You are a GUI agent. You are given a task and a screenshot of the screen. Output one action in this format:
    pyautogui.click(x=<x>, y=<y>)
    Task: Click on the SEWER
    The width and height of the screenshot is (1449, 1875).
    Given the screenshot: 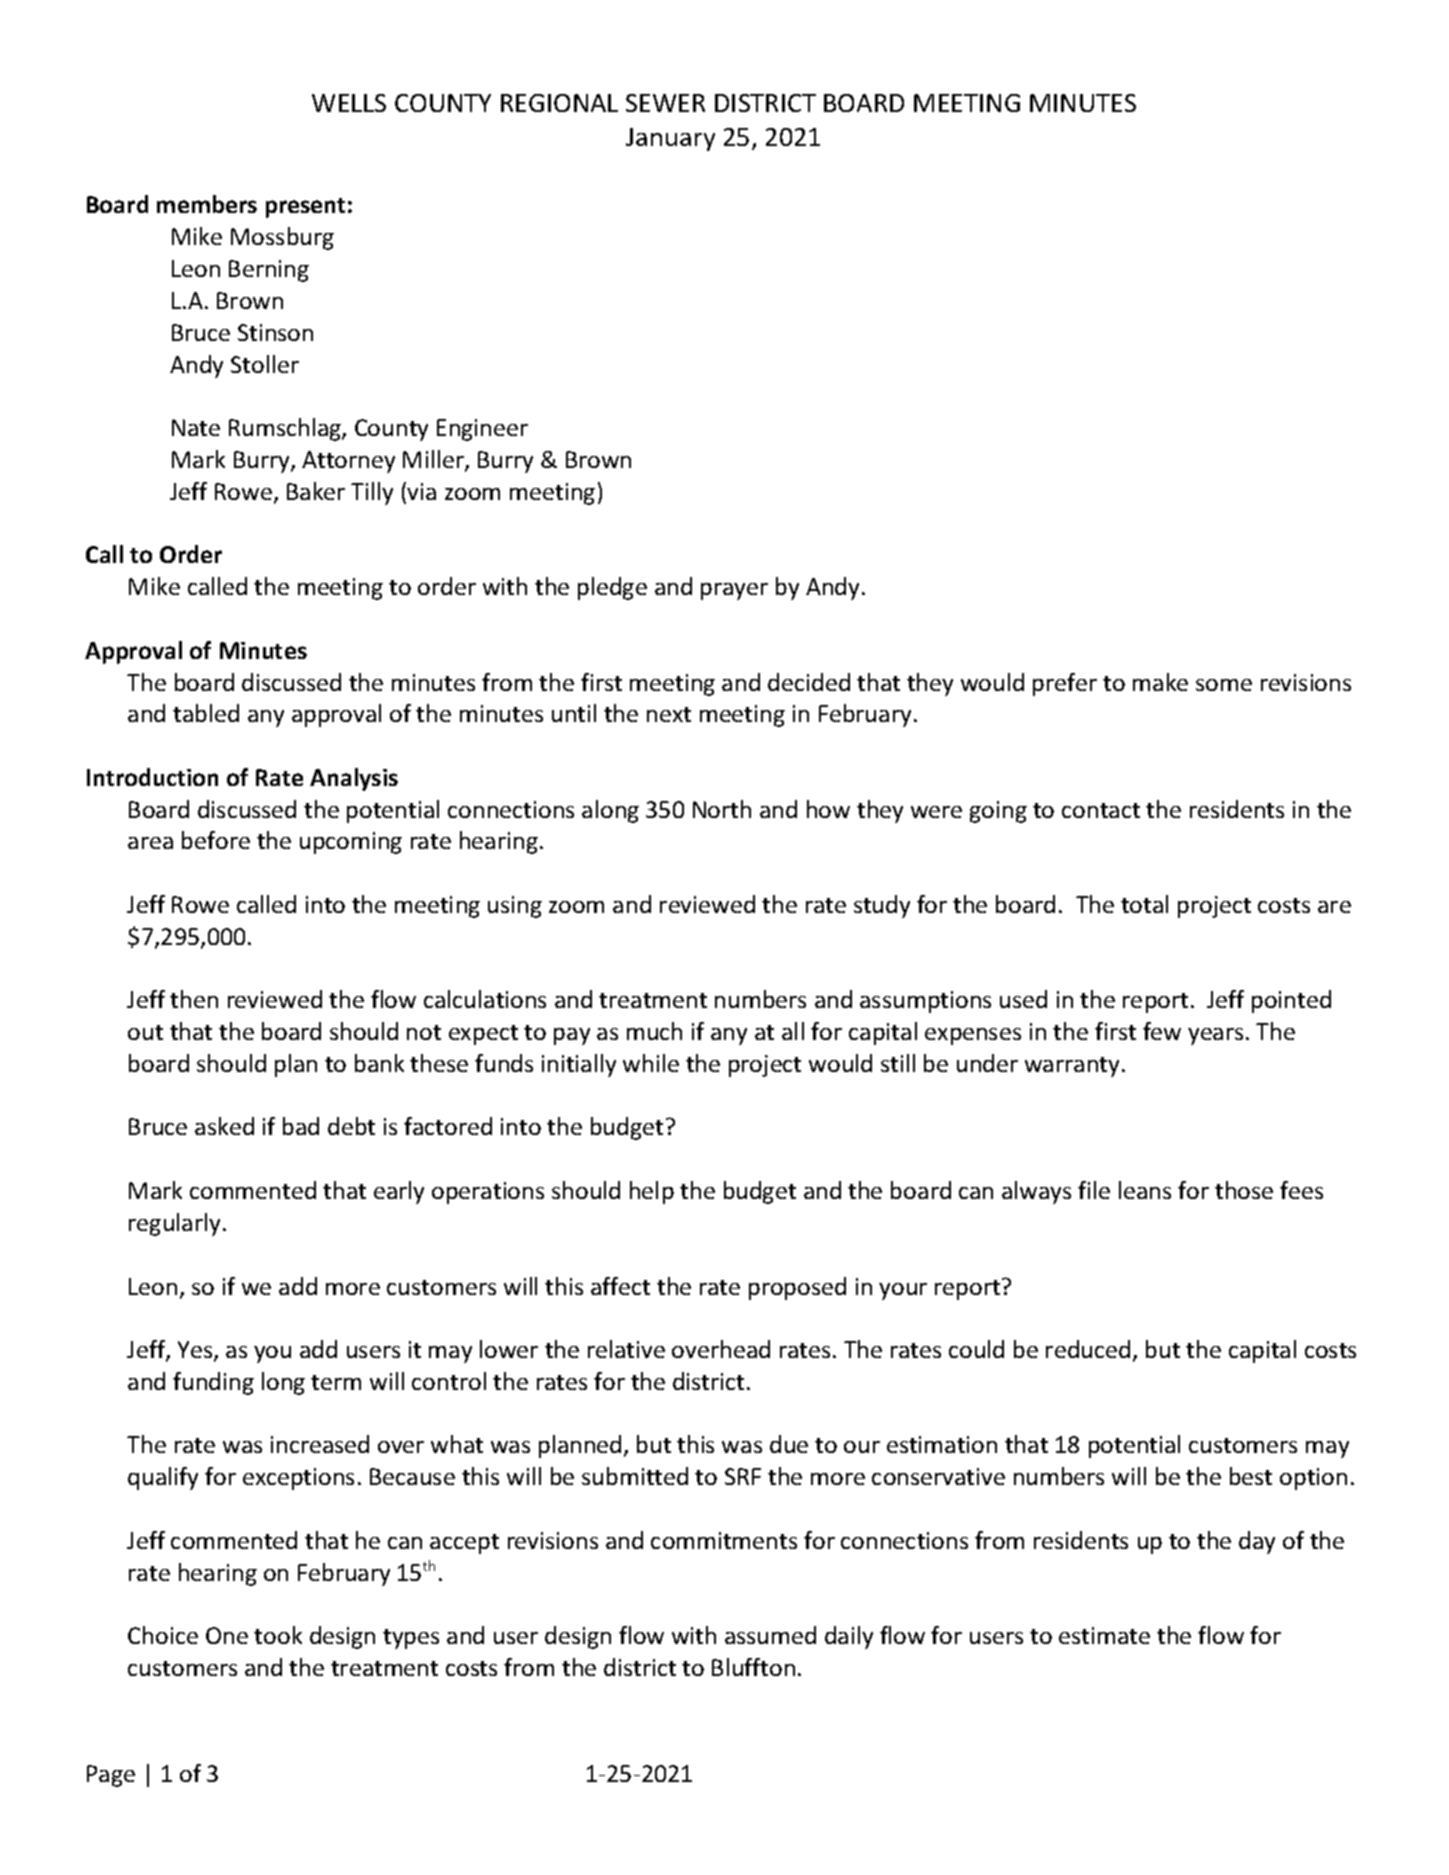 What is the action you would take?
    pyautogui.click(x=665, y=103)
